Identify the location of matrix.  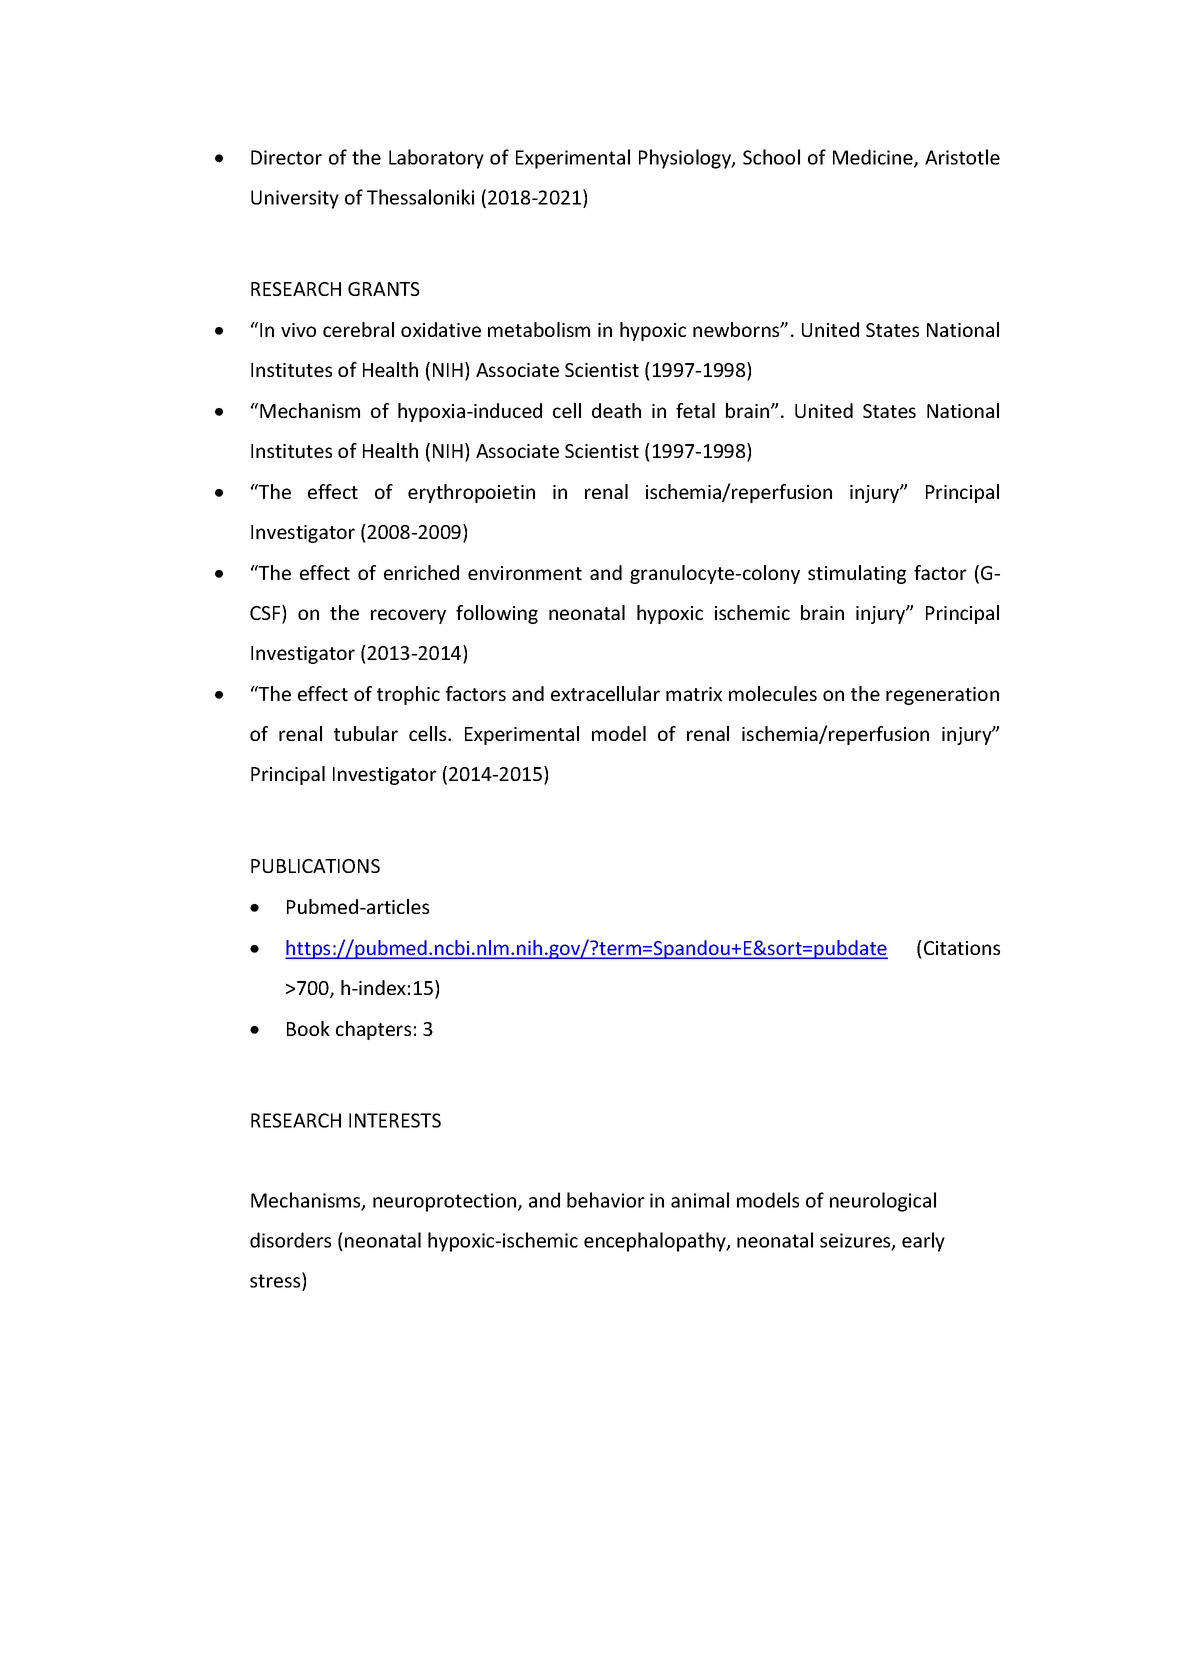
(694, 694).
